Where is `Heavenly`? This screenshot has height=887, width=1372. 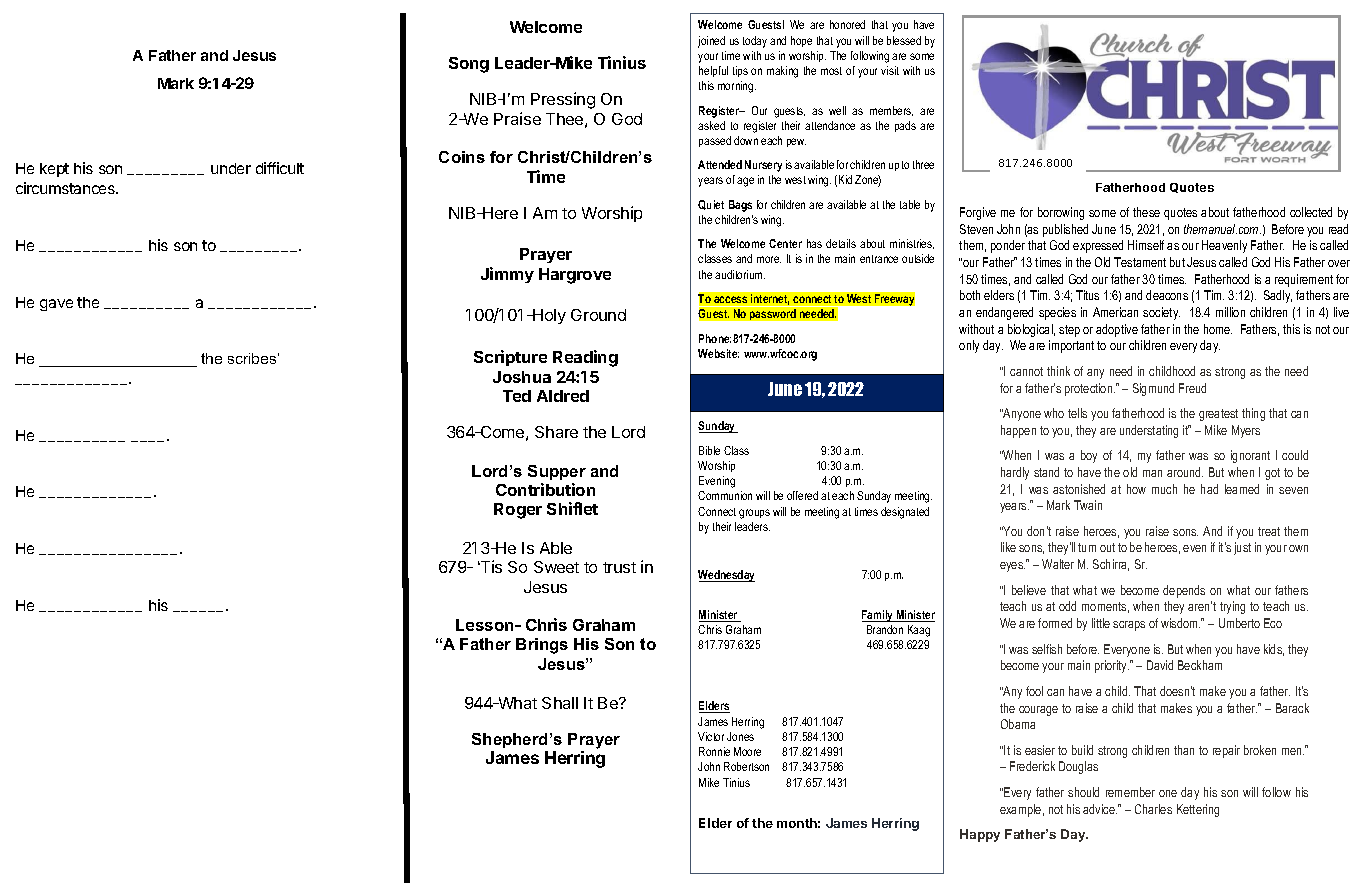 Heavenly is located at coordinates (1224, 246).
